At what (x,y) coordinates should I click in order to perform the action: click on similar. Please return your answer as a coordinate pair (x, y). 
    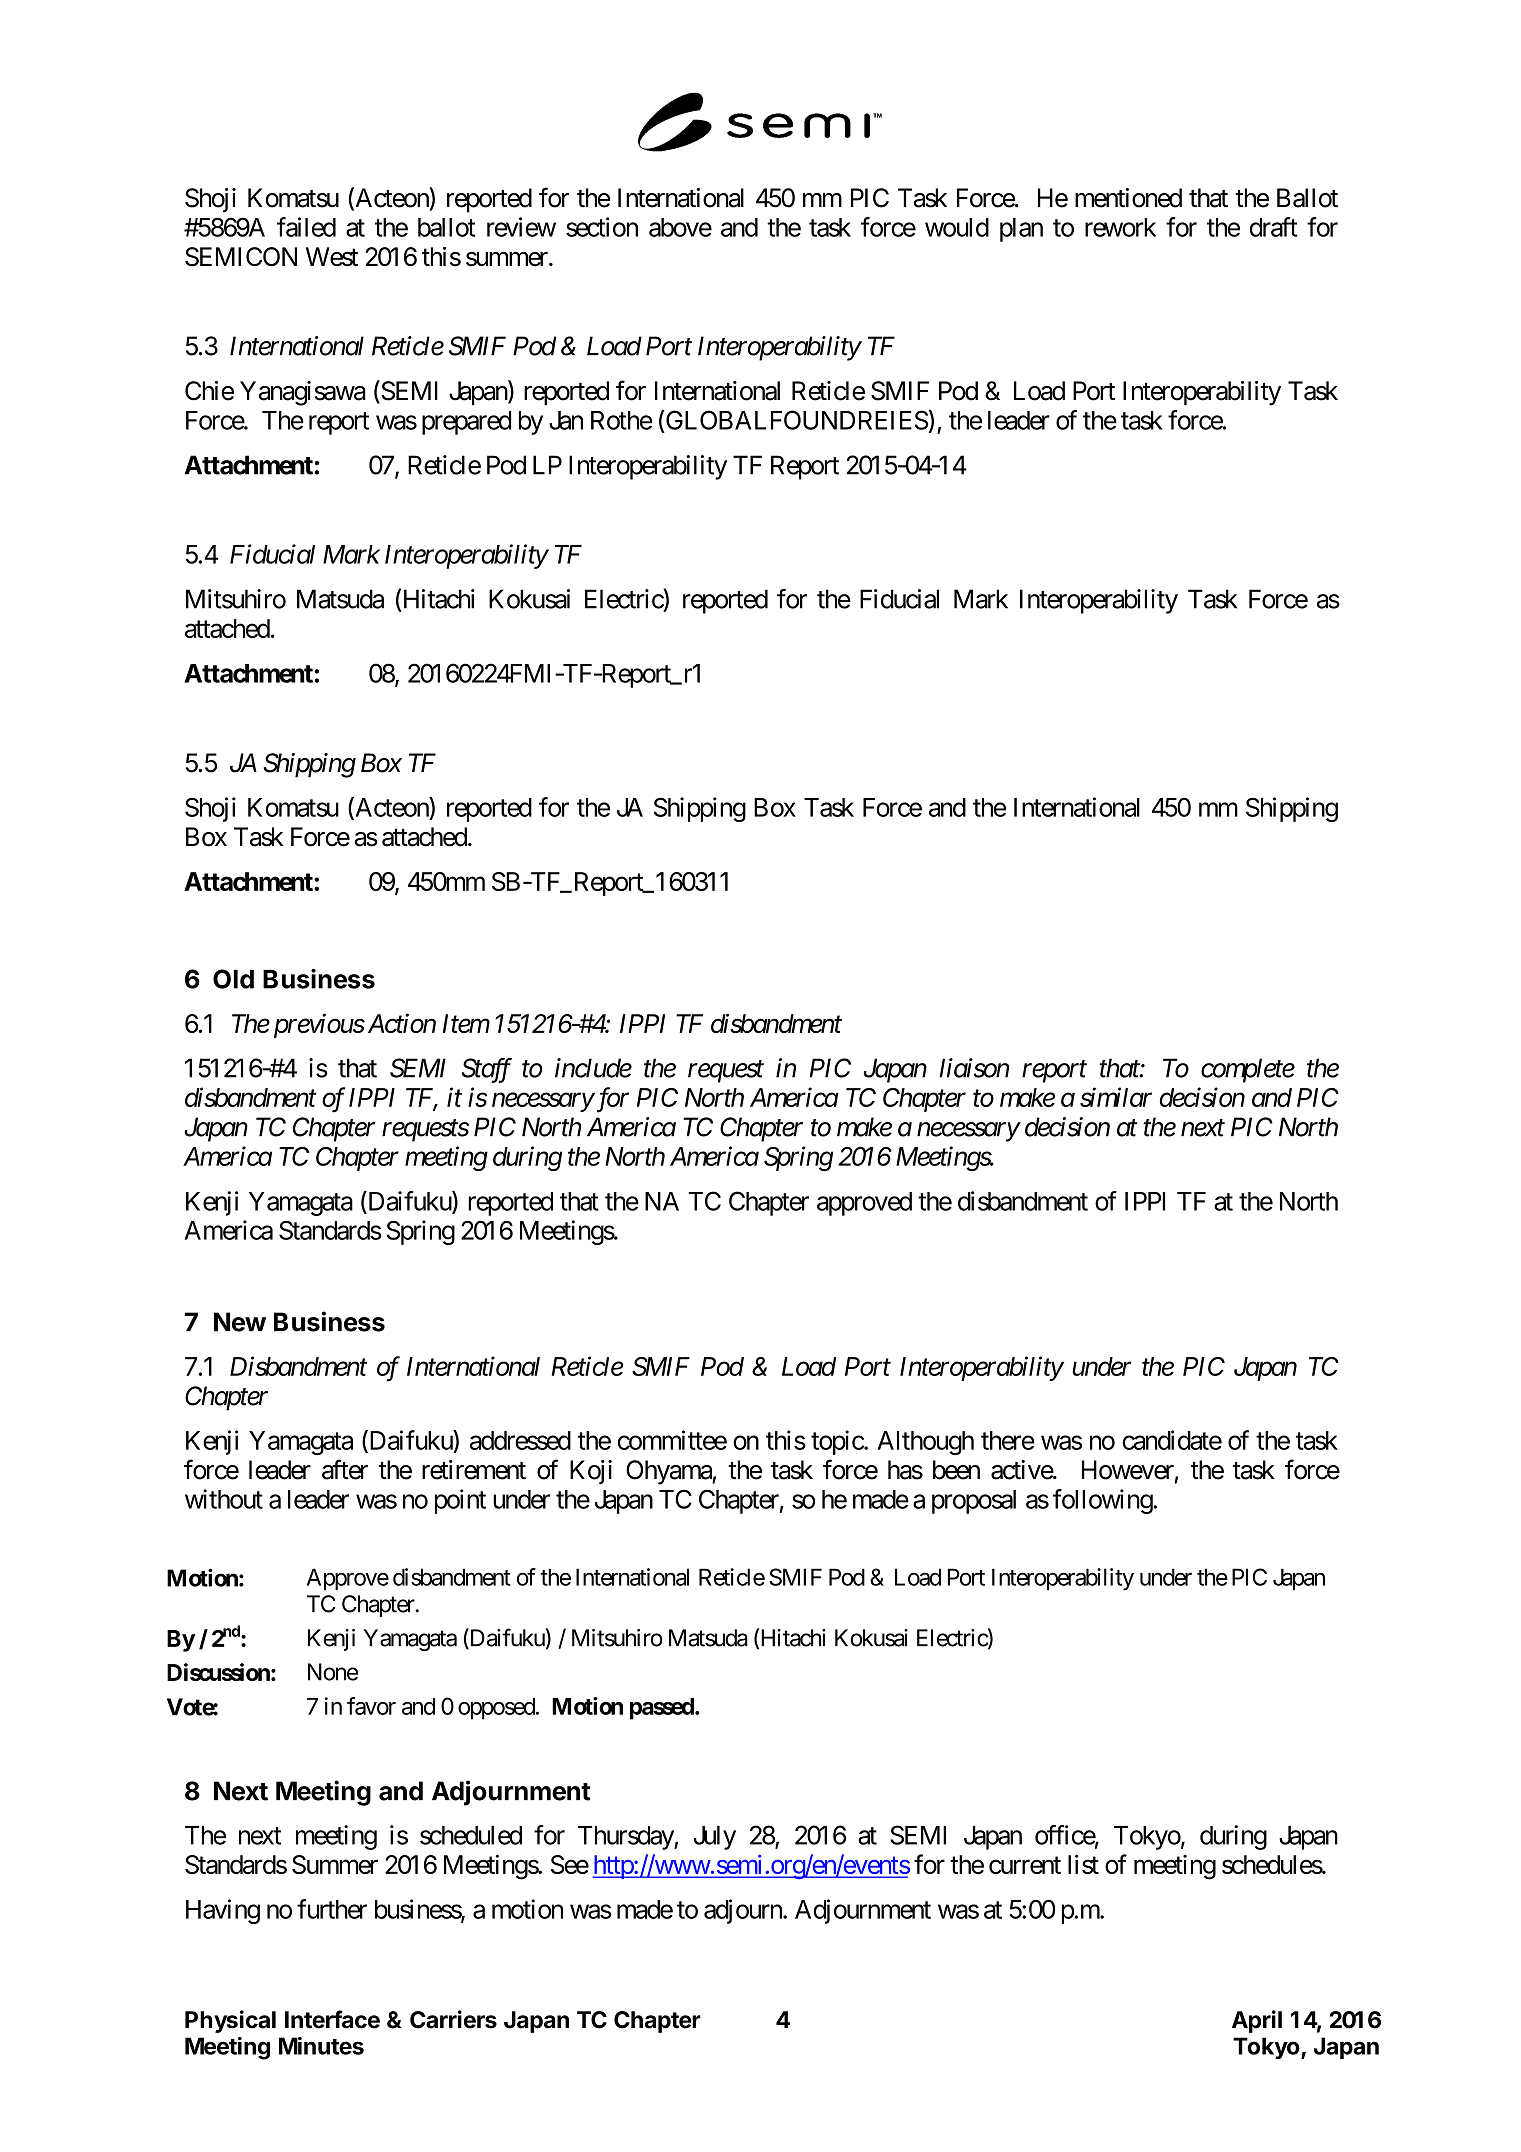
    Looking at the image, I should click on (1116, 1097).
